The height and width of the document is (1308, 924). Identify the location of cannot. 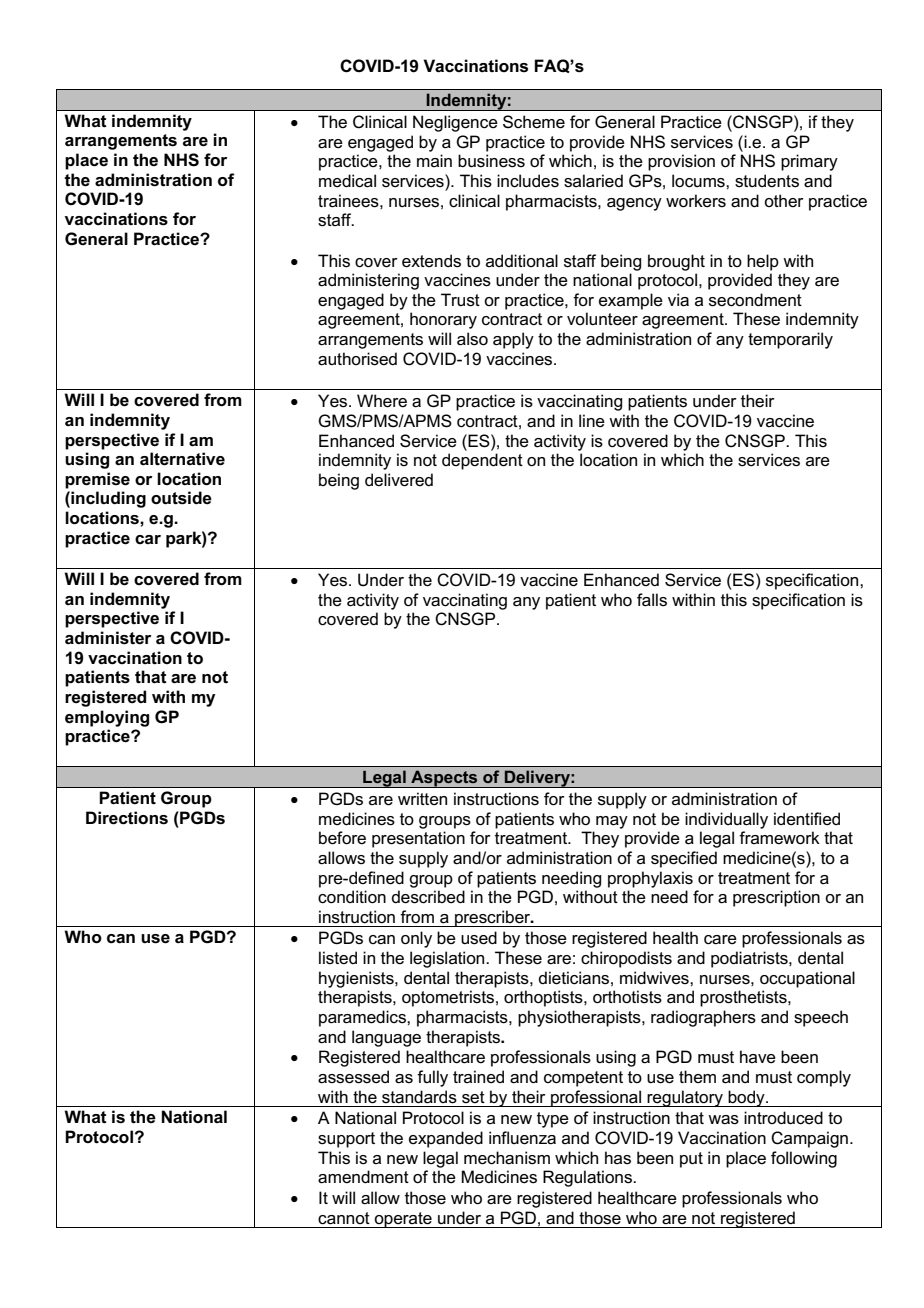
(344, 1218).
